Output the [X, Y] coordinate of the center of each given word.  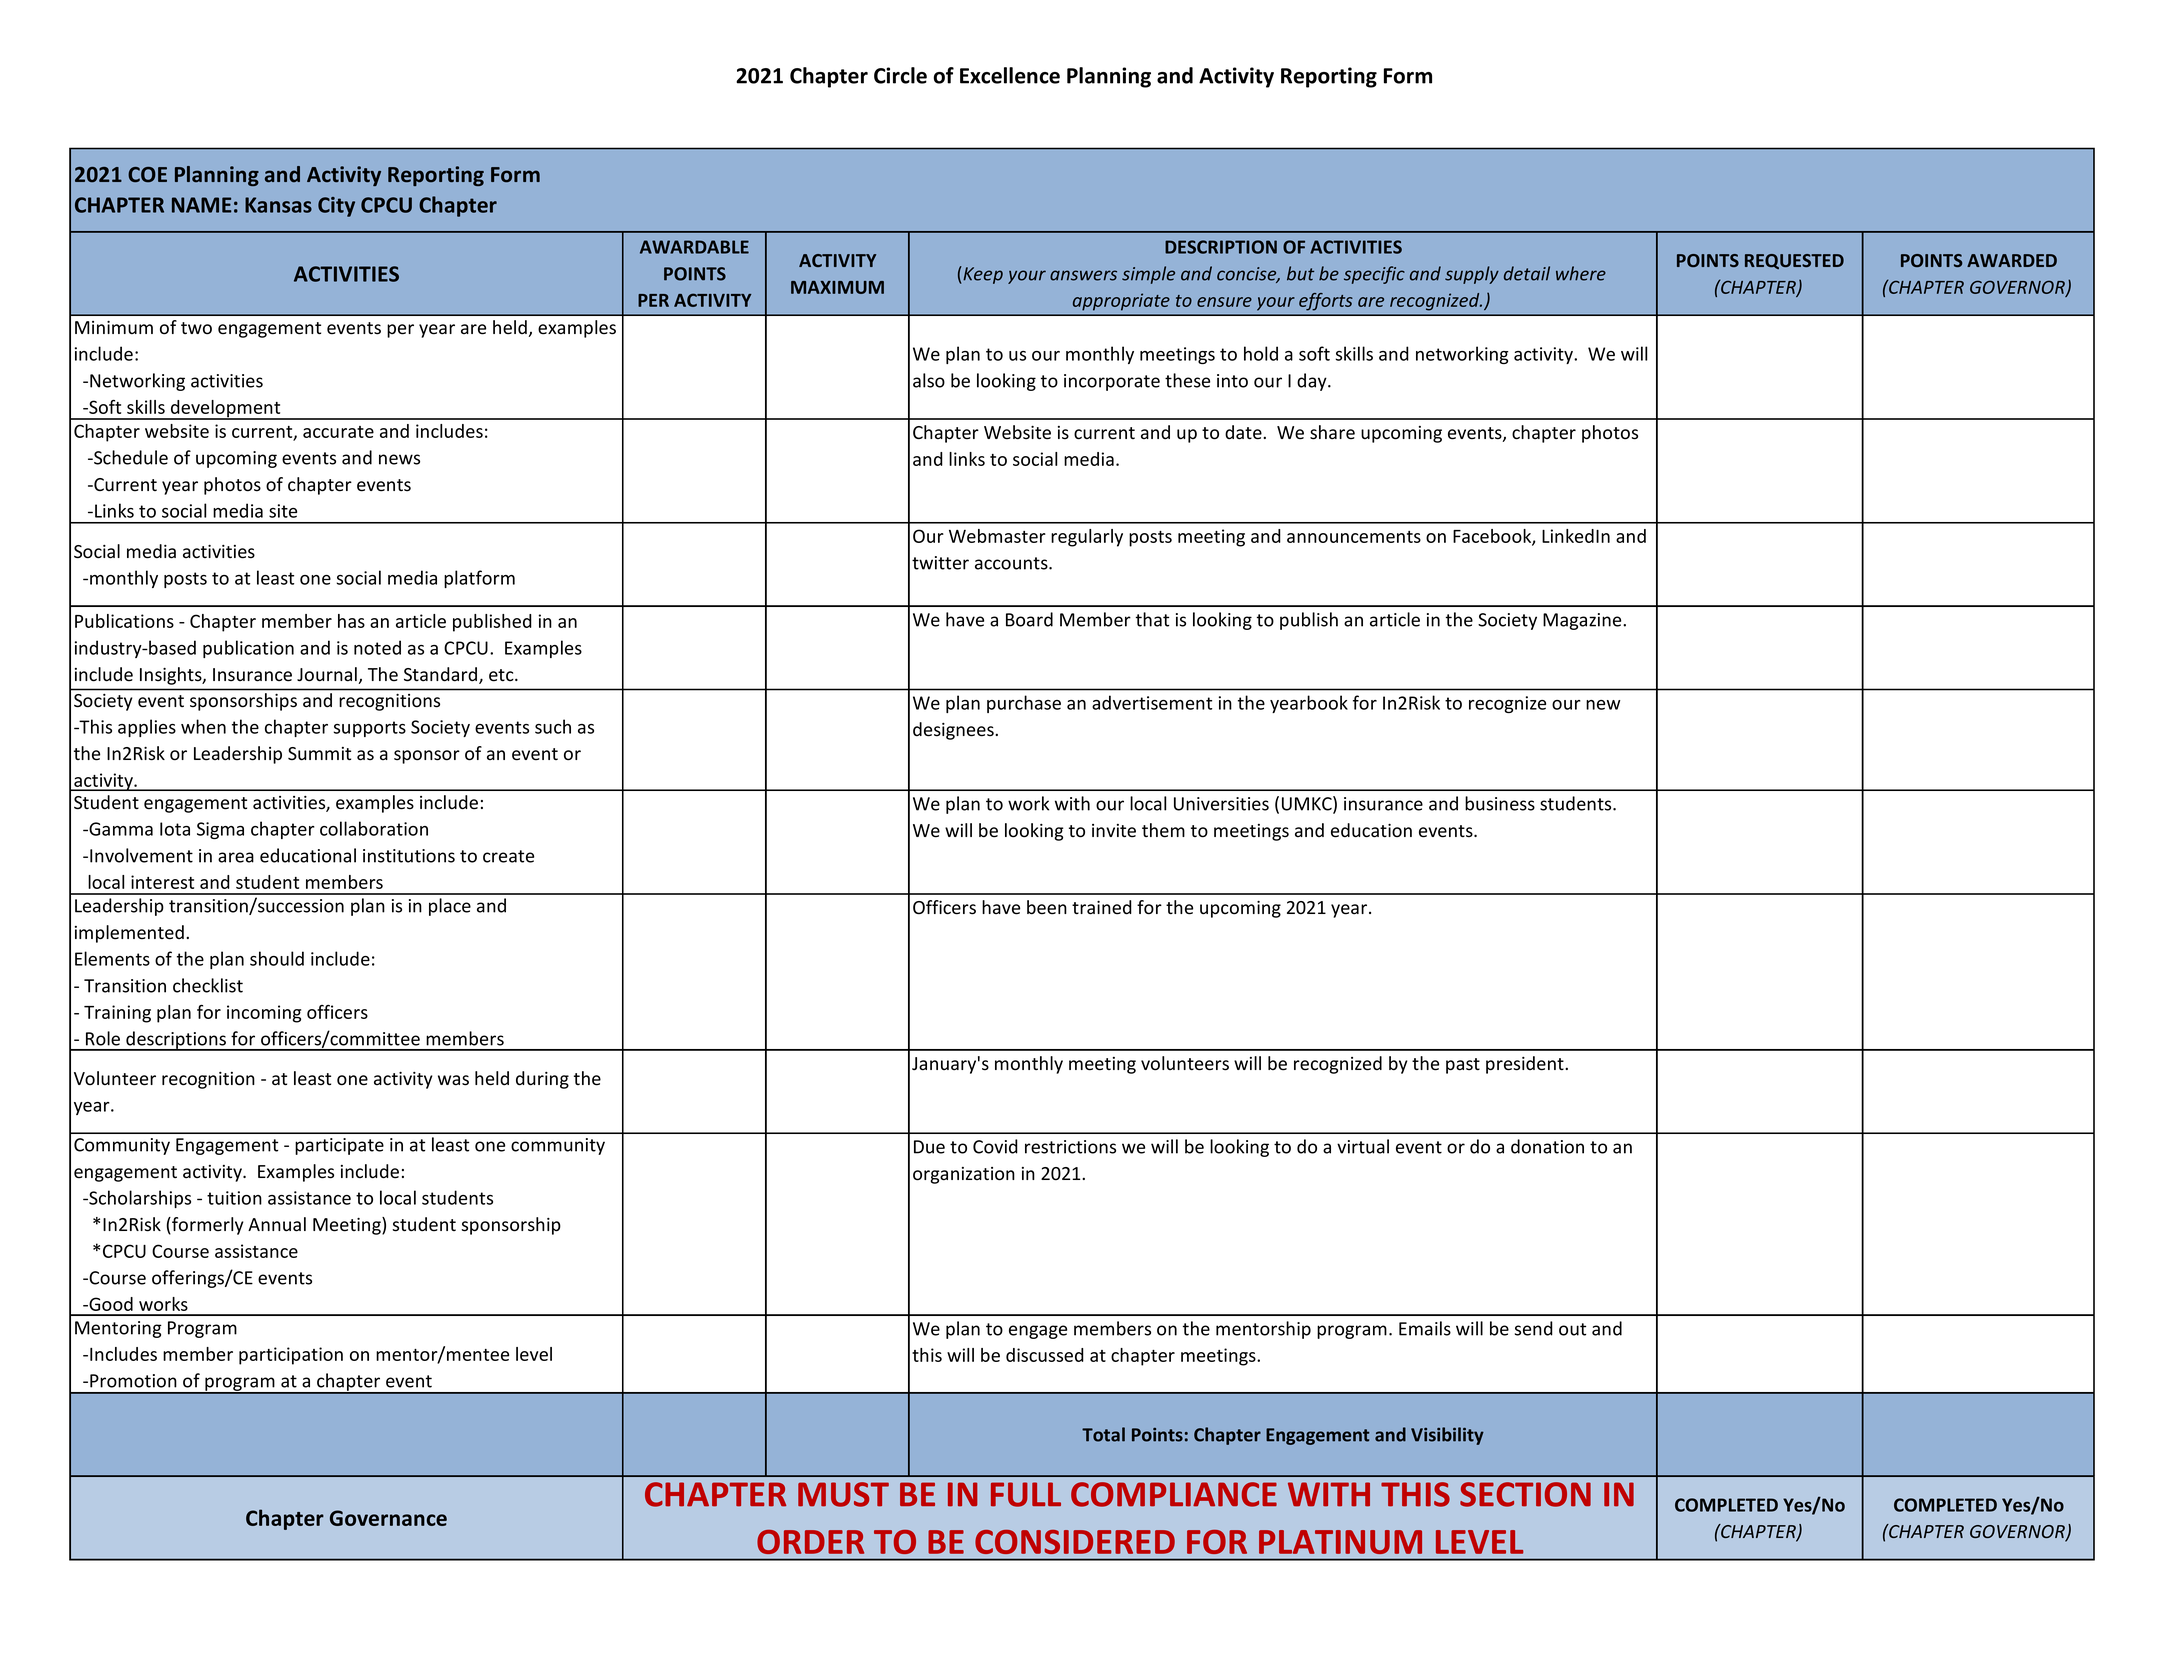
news [399, 459]
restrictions [1070, 1147]
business [1500, 803]
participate [339, 1146]
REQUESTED [1794, 261]
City [336, 207]
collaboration [374, 828]
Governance [388, 1518]
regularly [1087, 538]
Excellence [1010, 75]
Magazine [1583, 621]
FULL [1026, 1494]
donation [1547, 1146]
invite [1114, 831]
